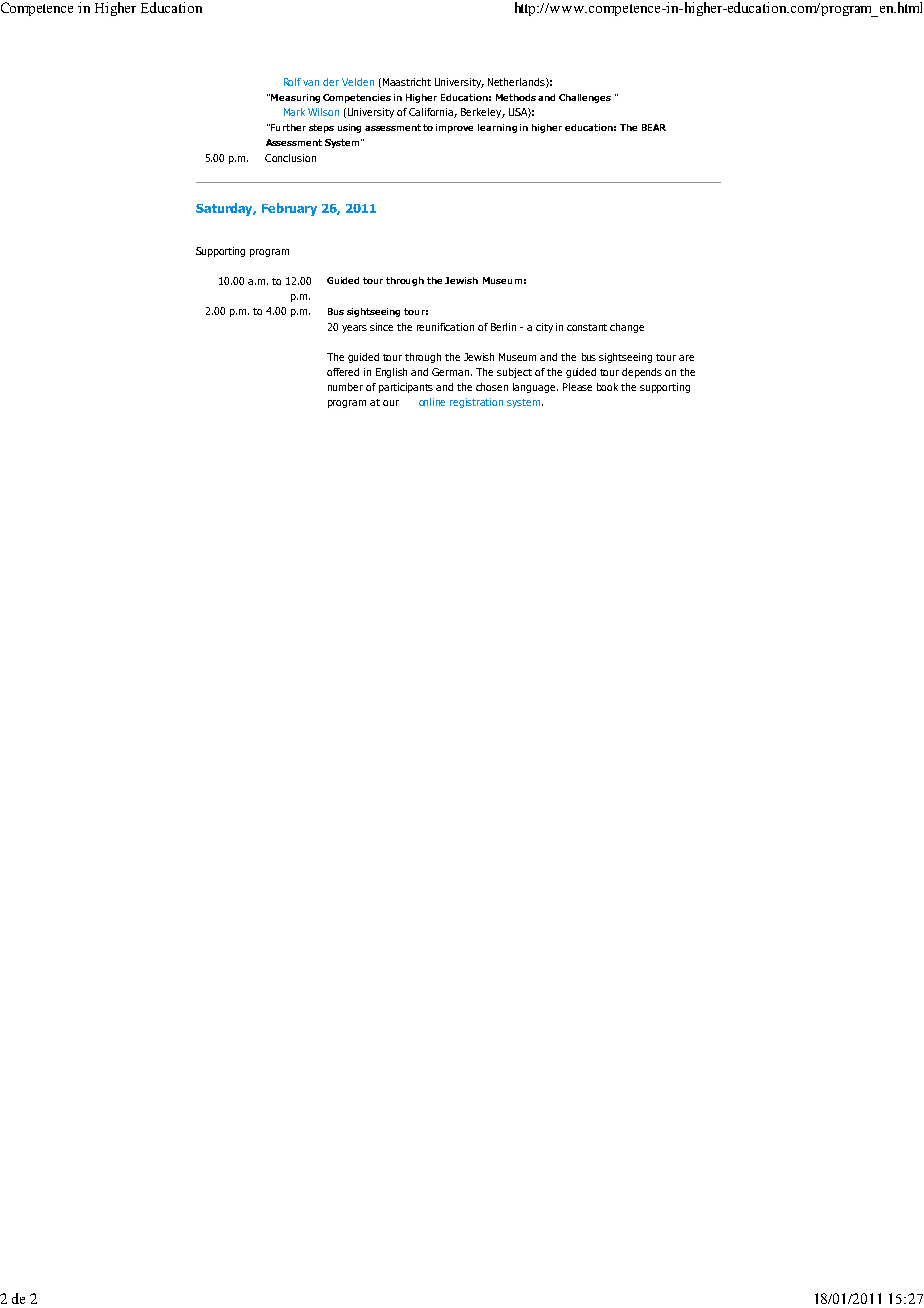  What do you see at coordinates (331, 82) in the page?
I see `der` at bounding box center [331, 82].
